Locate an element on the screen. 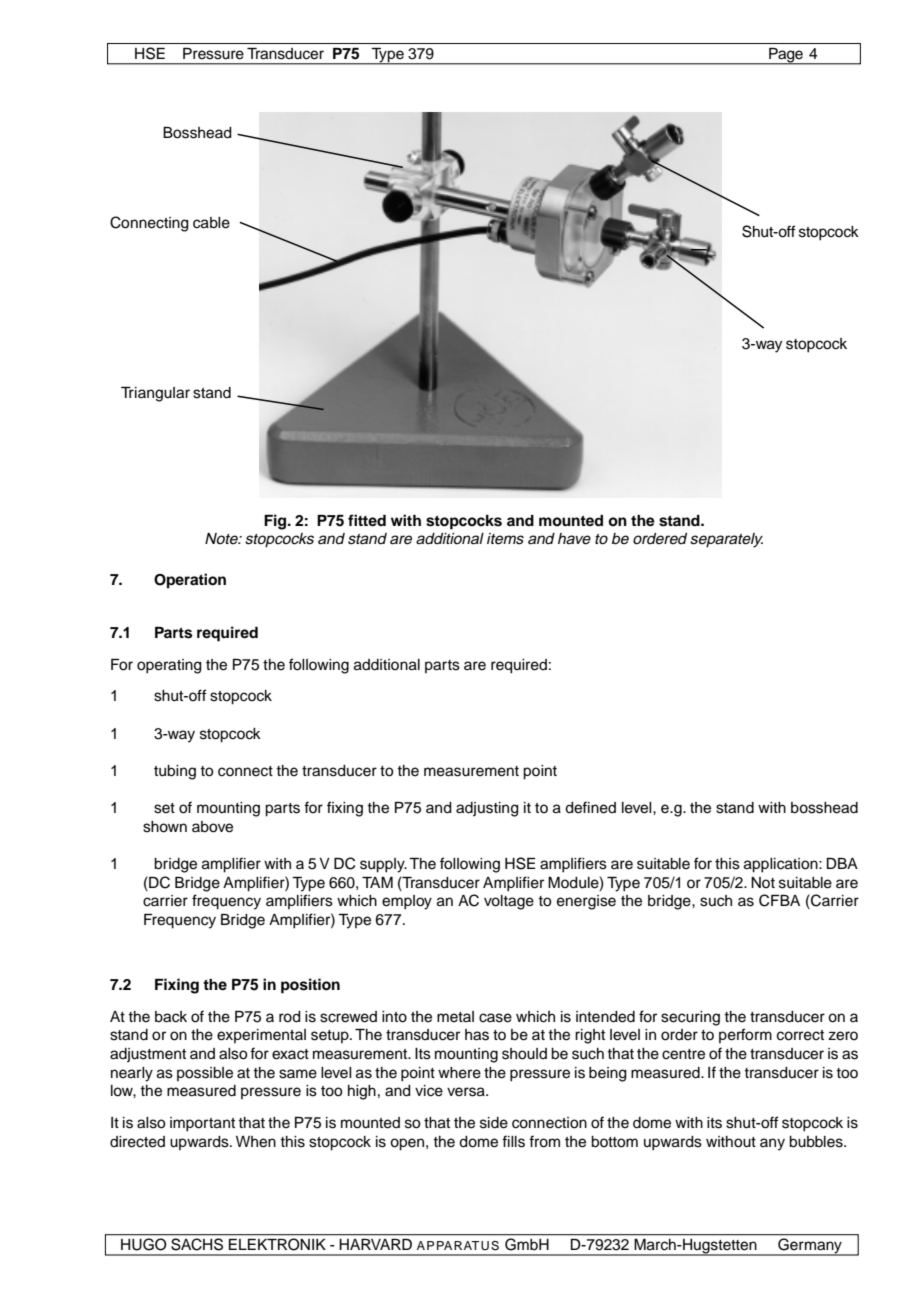 The image size is (924, 1308). cable is located at coordinates (211, 223).
